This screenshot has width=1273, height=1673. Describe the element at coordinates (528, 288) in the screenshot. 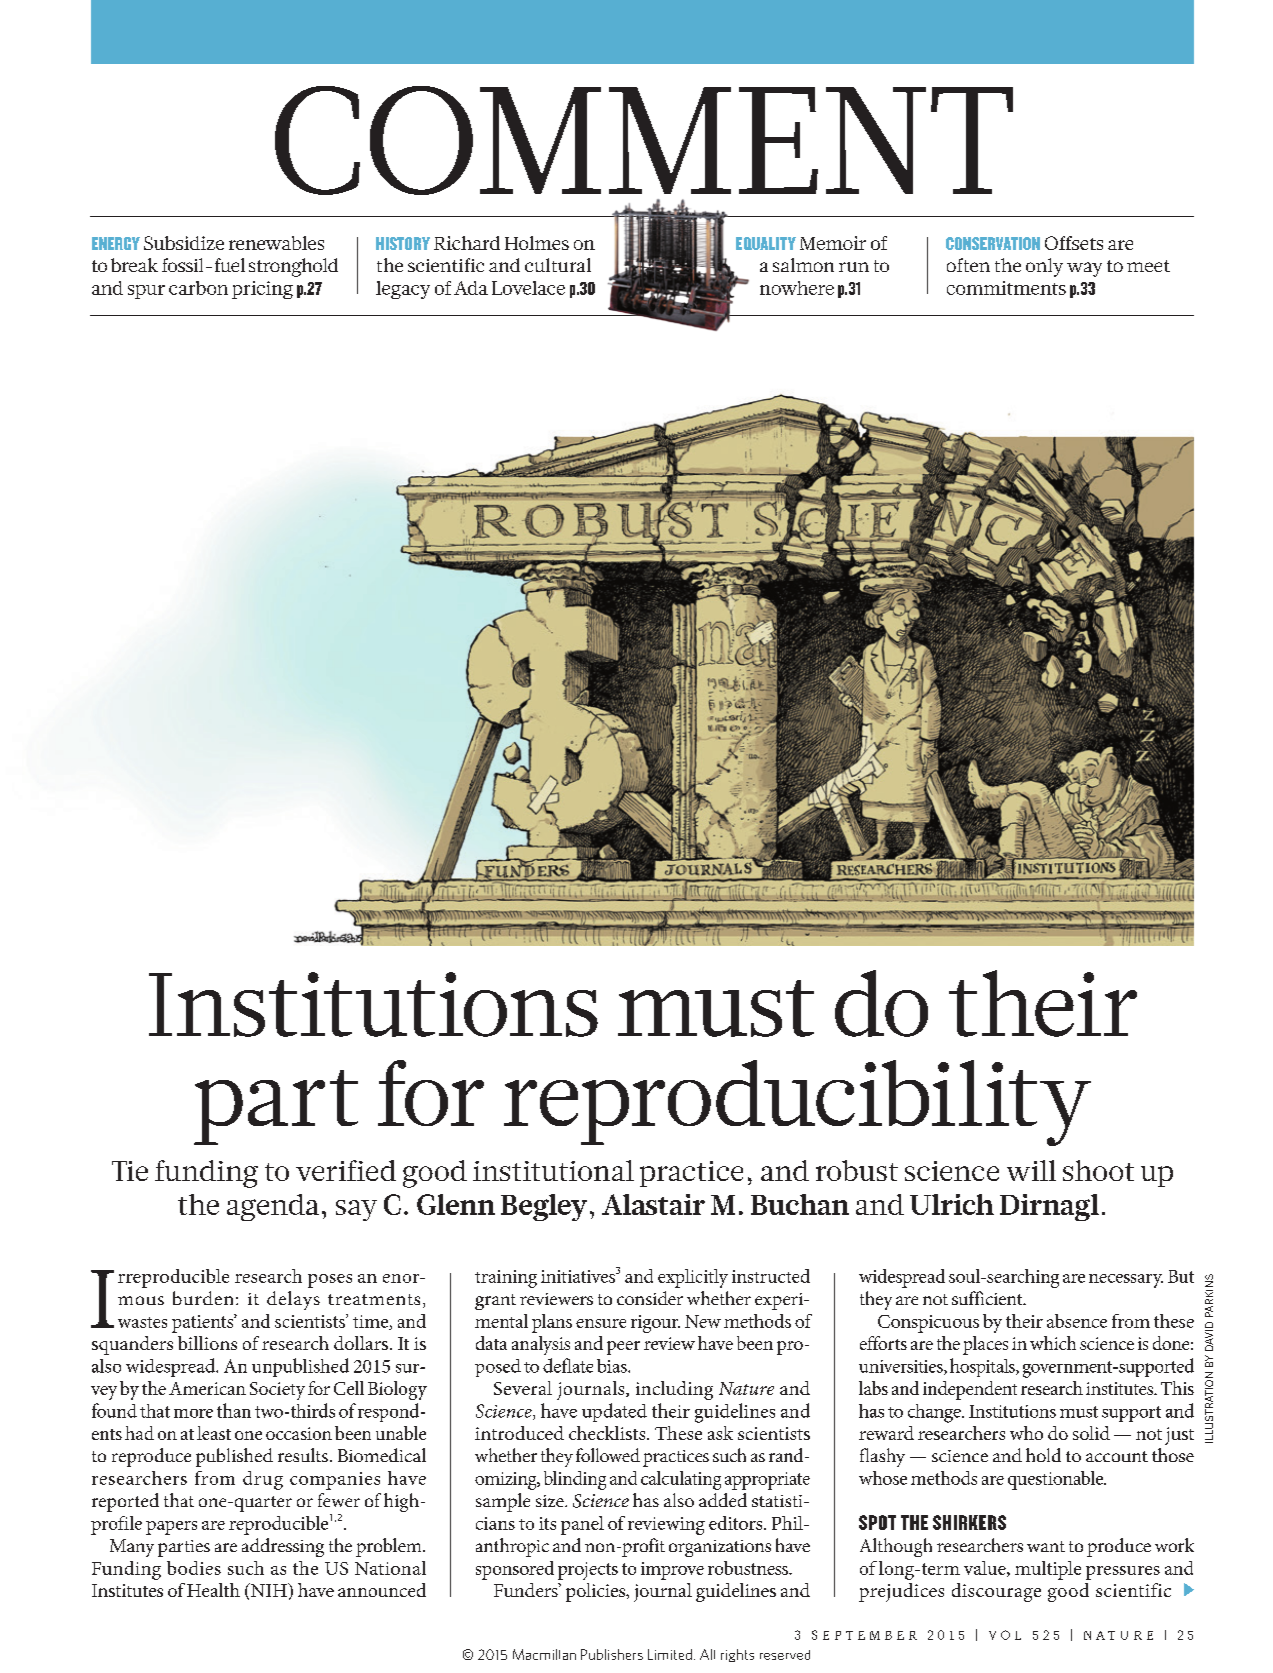

I see `Lovelace` at that location.
